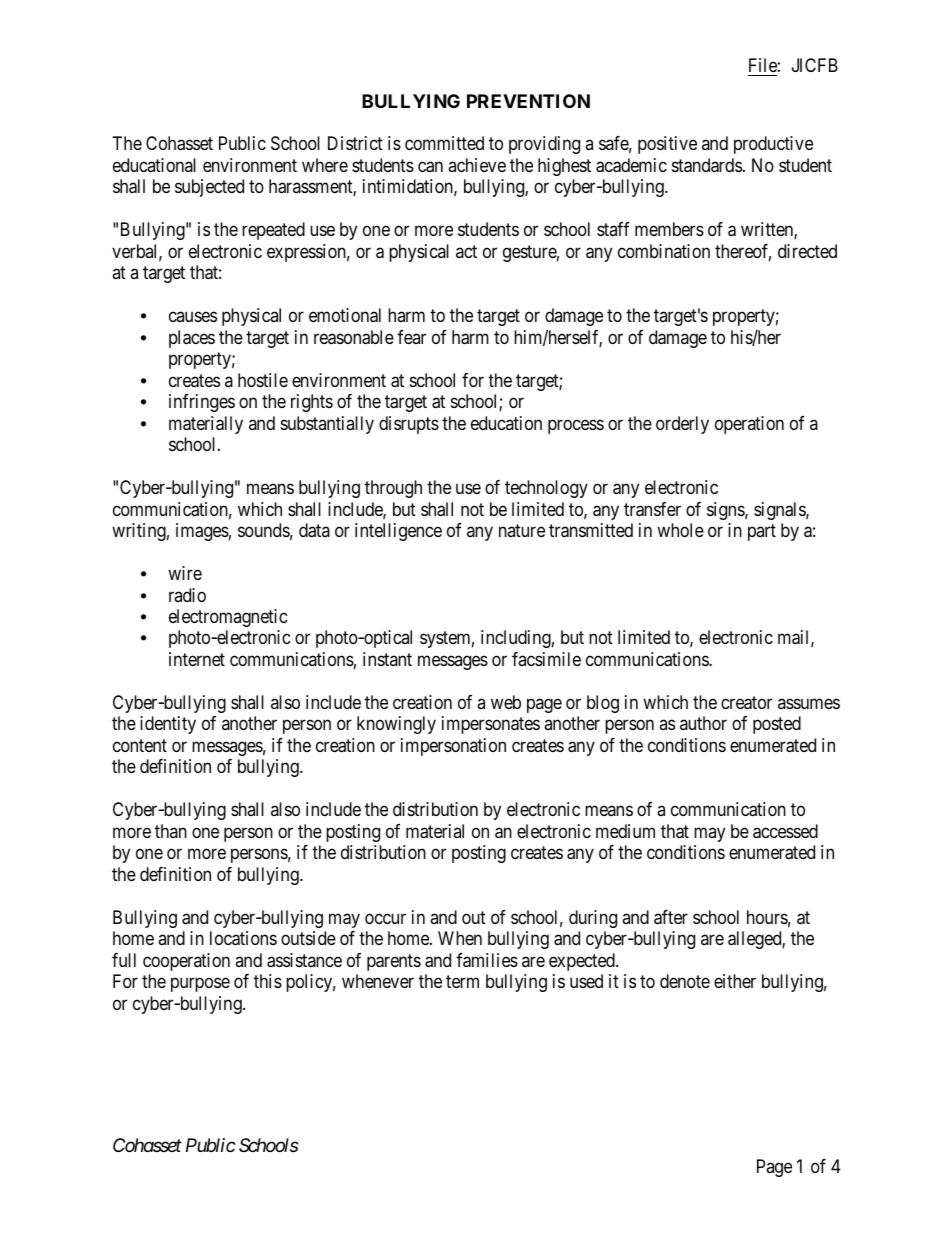 The height and width of the page is (1233, 952). I want to click on creator, so click(746, 703).
